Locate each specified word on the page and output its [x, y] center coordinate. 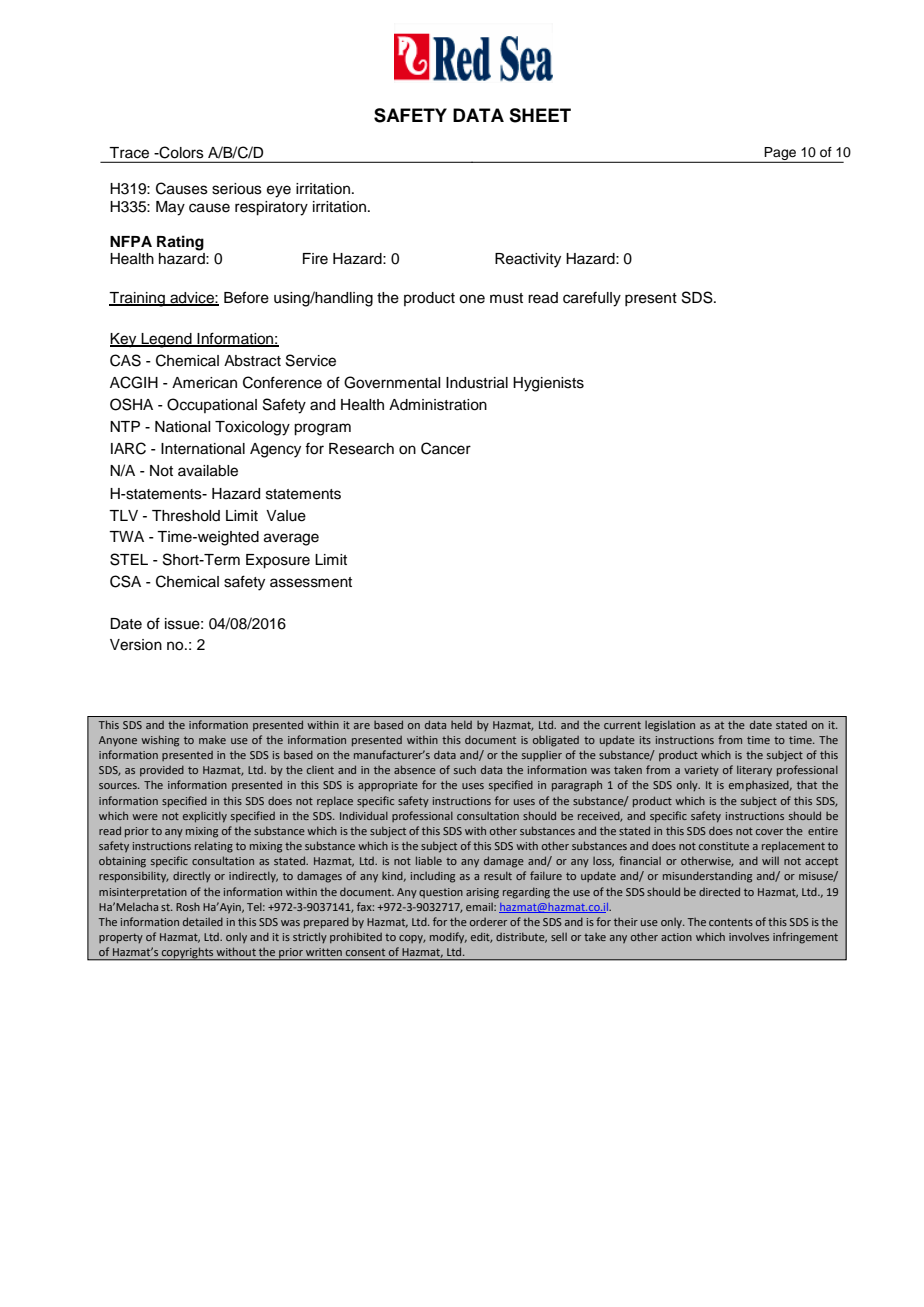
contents [731, 922]
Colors [180, 152]
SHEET [540, 115]
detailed [203, 921]
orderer [488, 922]
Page [781, 155]
